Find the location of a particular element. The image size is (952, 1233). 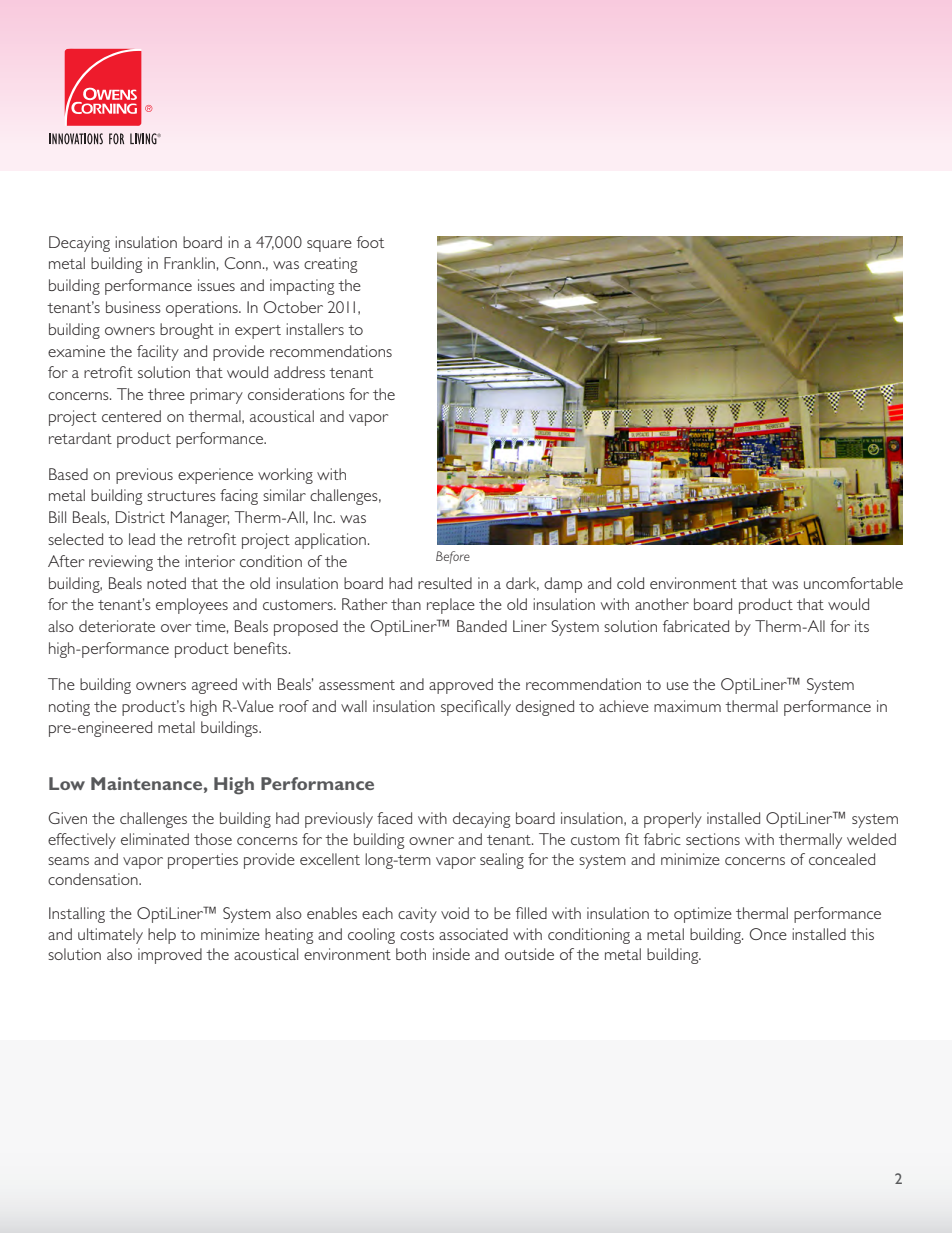

help is located at coordinates (162, 936).
